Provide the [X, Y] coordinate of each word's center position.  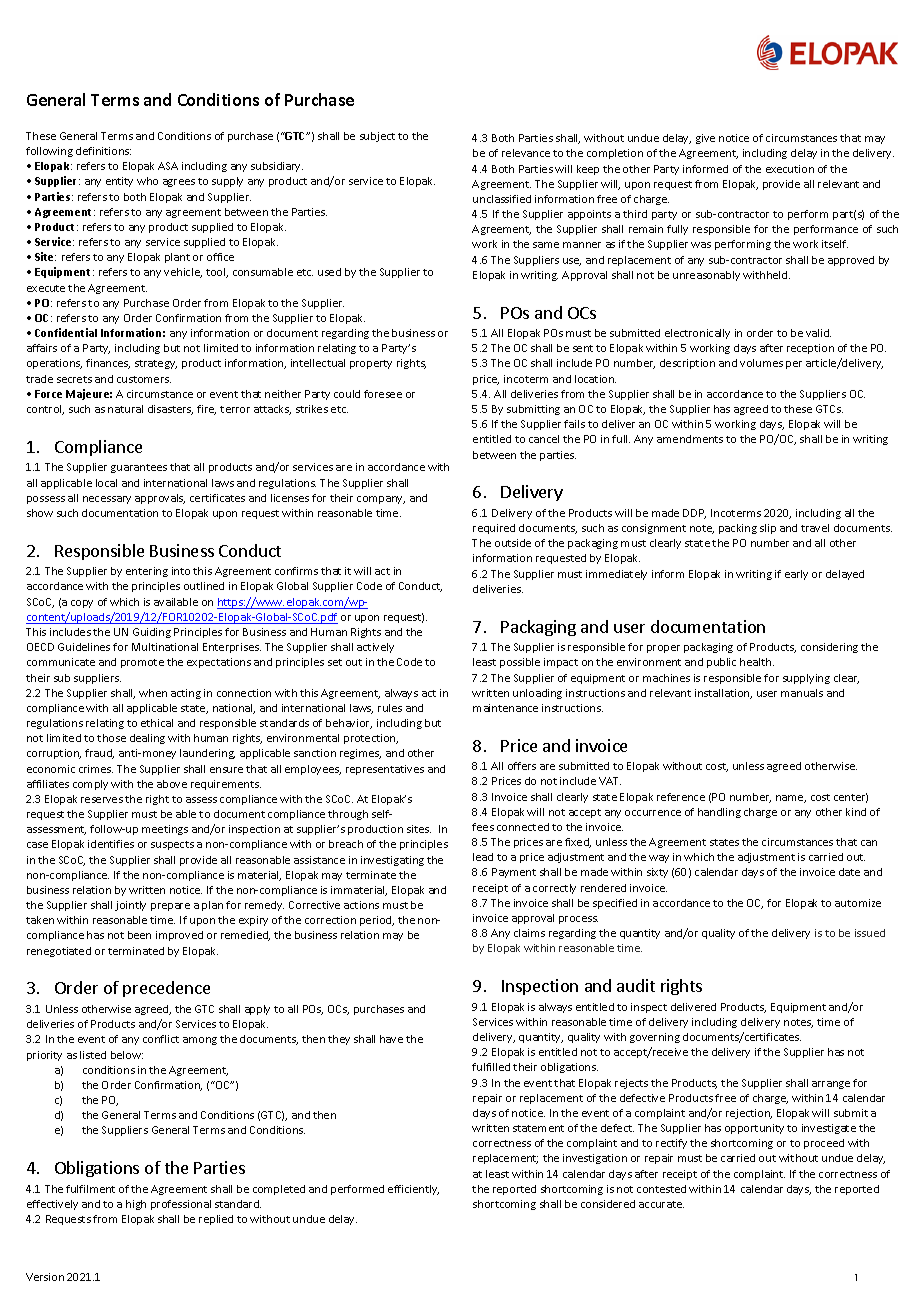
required [494, 529]
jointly [130, 906]
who [147, 181]
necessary [107, 500]
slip [768, 529]
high [136, 1205]
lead [483, 857]
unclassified [502, 199]
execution [790, 169]
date [849, 872]
